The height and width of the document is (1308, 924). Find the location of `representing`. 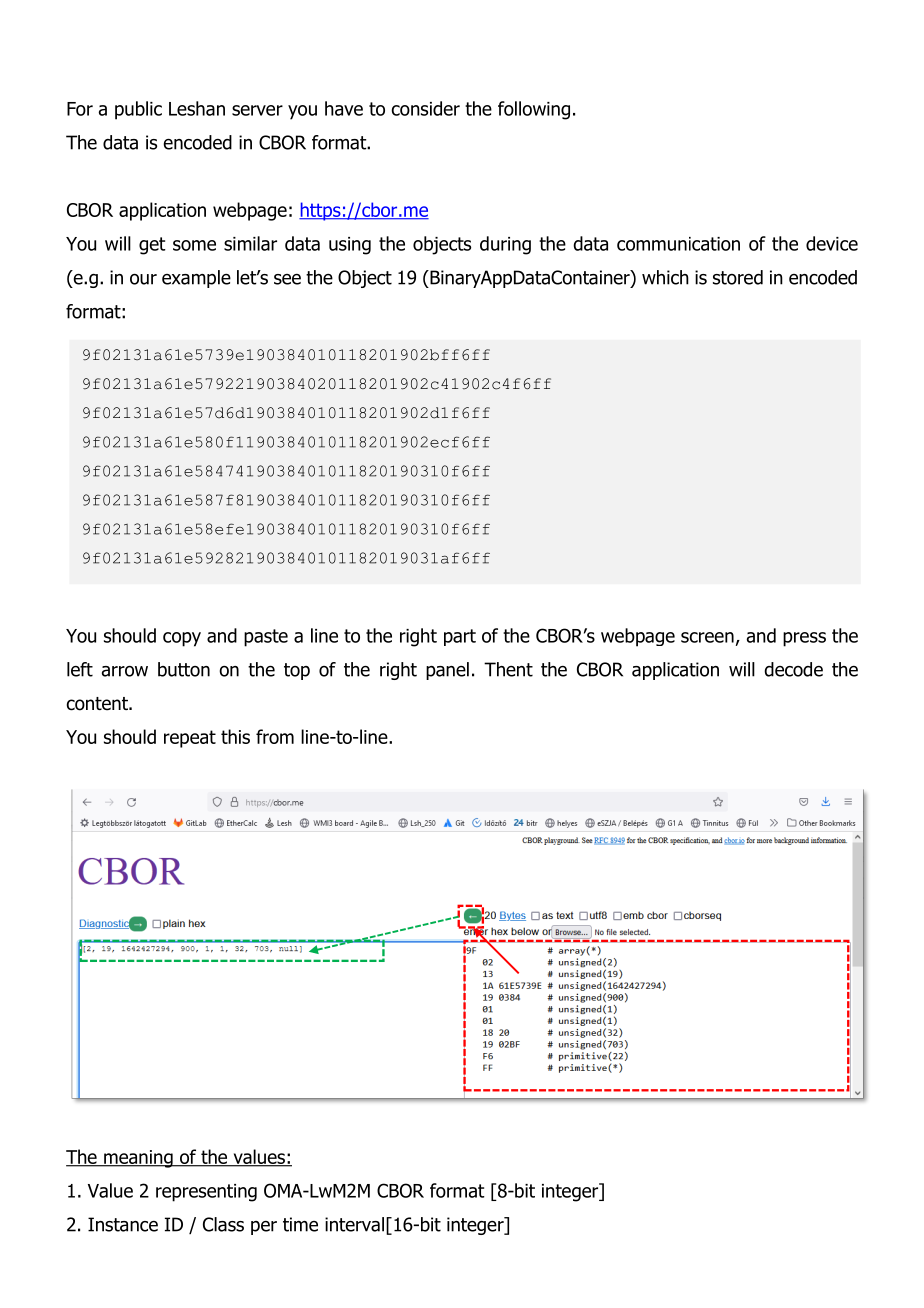

representing is located at coordinates (206, 1193).
